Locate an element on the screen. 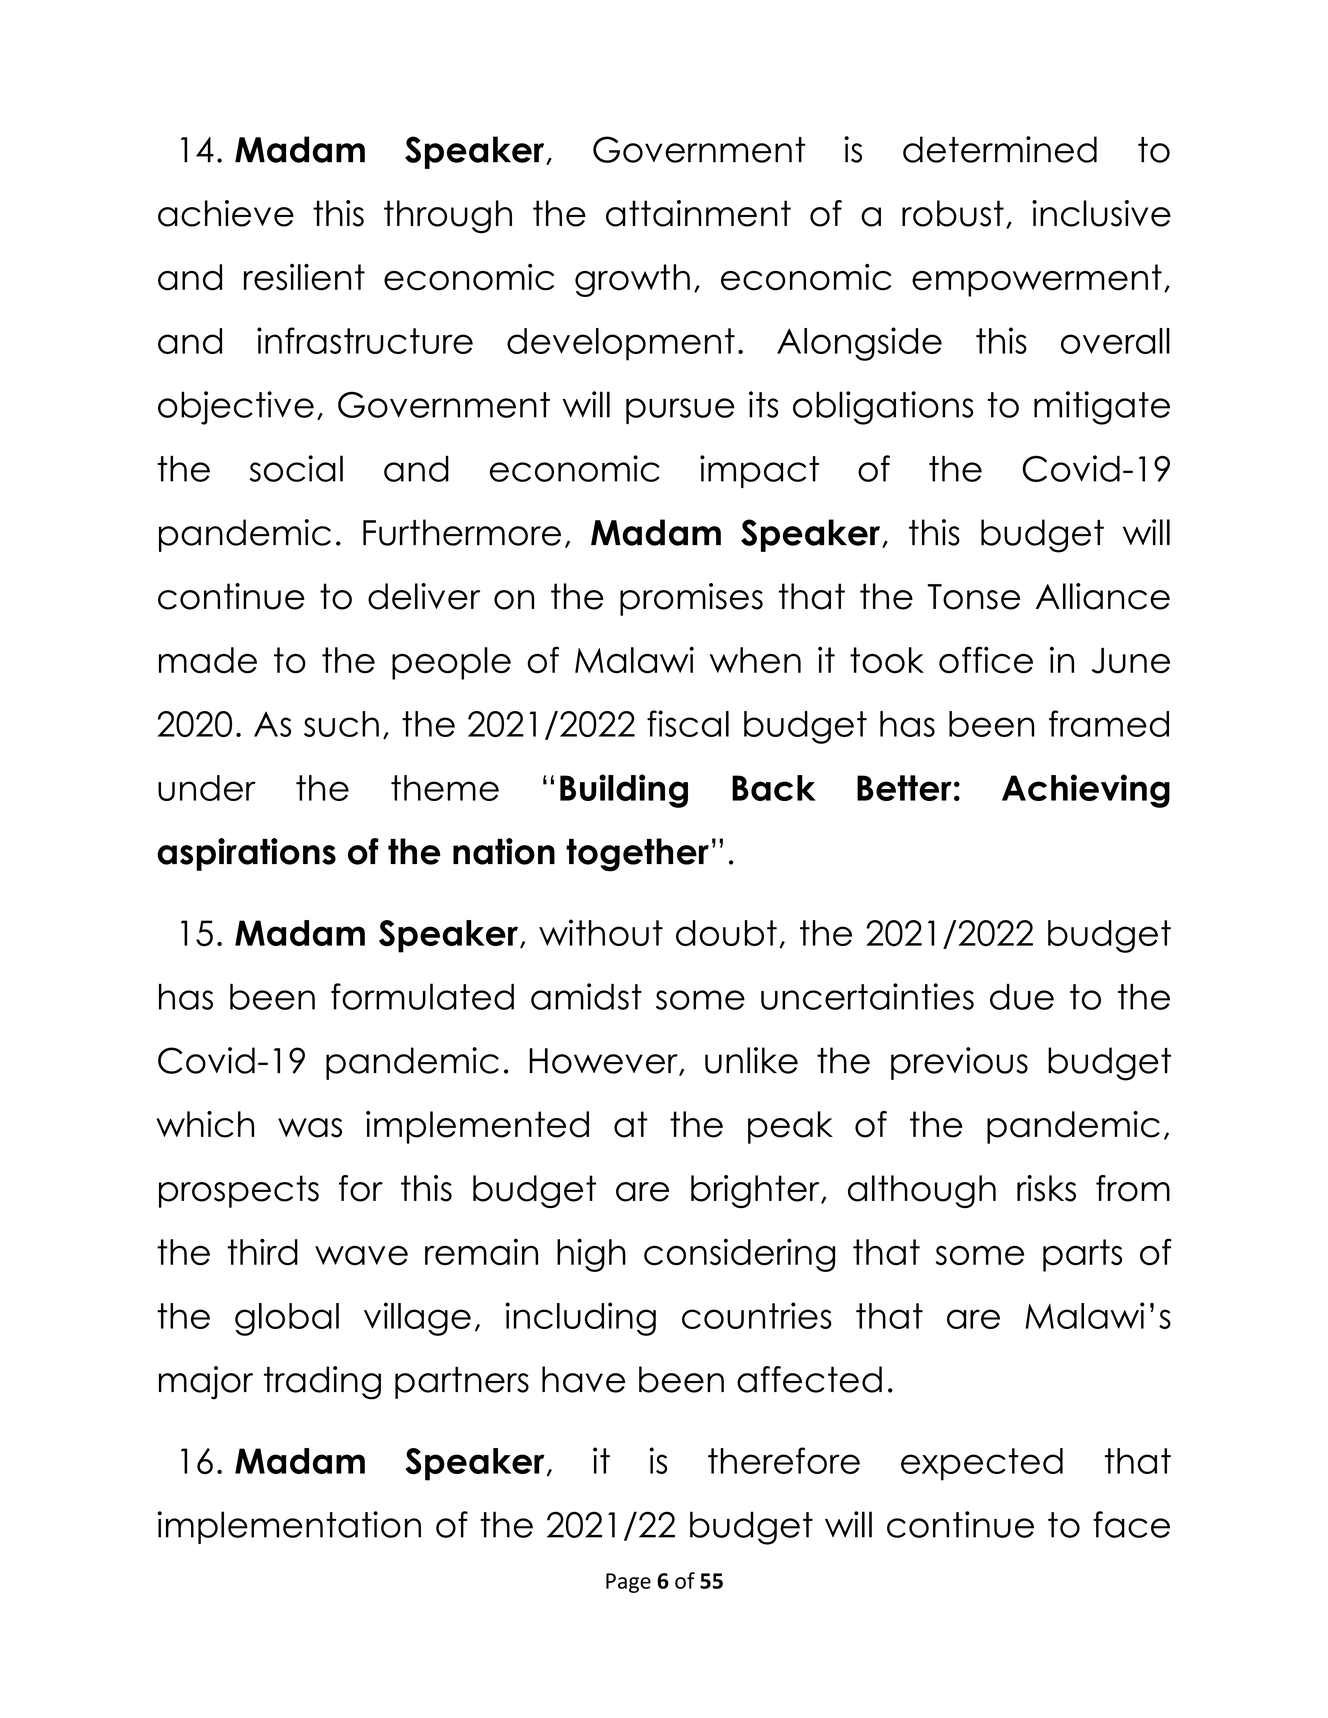 The image size is (1328, 1718). implementation is located at coordinates (289, 1527).
